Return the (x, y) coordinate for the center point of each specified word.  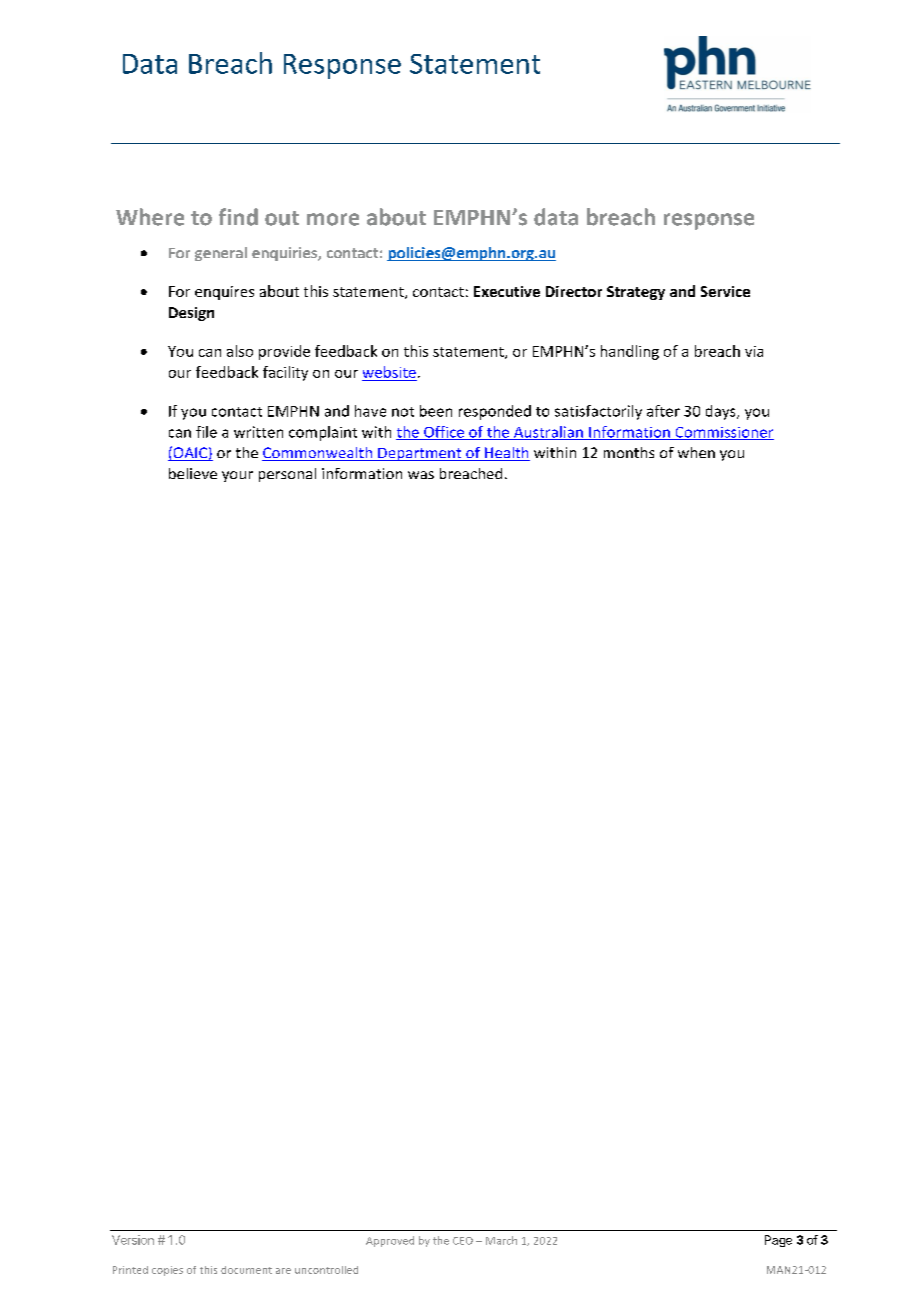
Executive (507, 291)
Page (778, 1241)
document (246, 1270)
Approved (390, 1241)
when (696, 452)
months (629, 452)
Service (725, 291)
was (421, 475)
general (221, 254)
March (501, 1240)
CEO (463, 1241)
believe (193, 473)
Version (133, 1240)
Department (420, 454)
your (237, 476)
